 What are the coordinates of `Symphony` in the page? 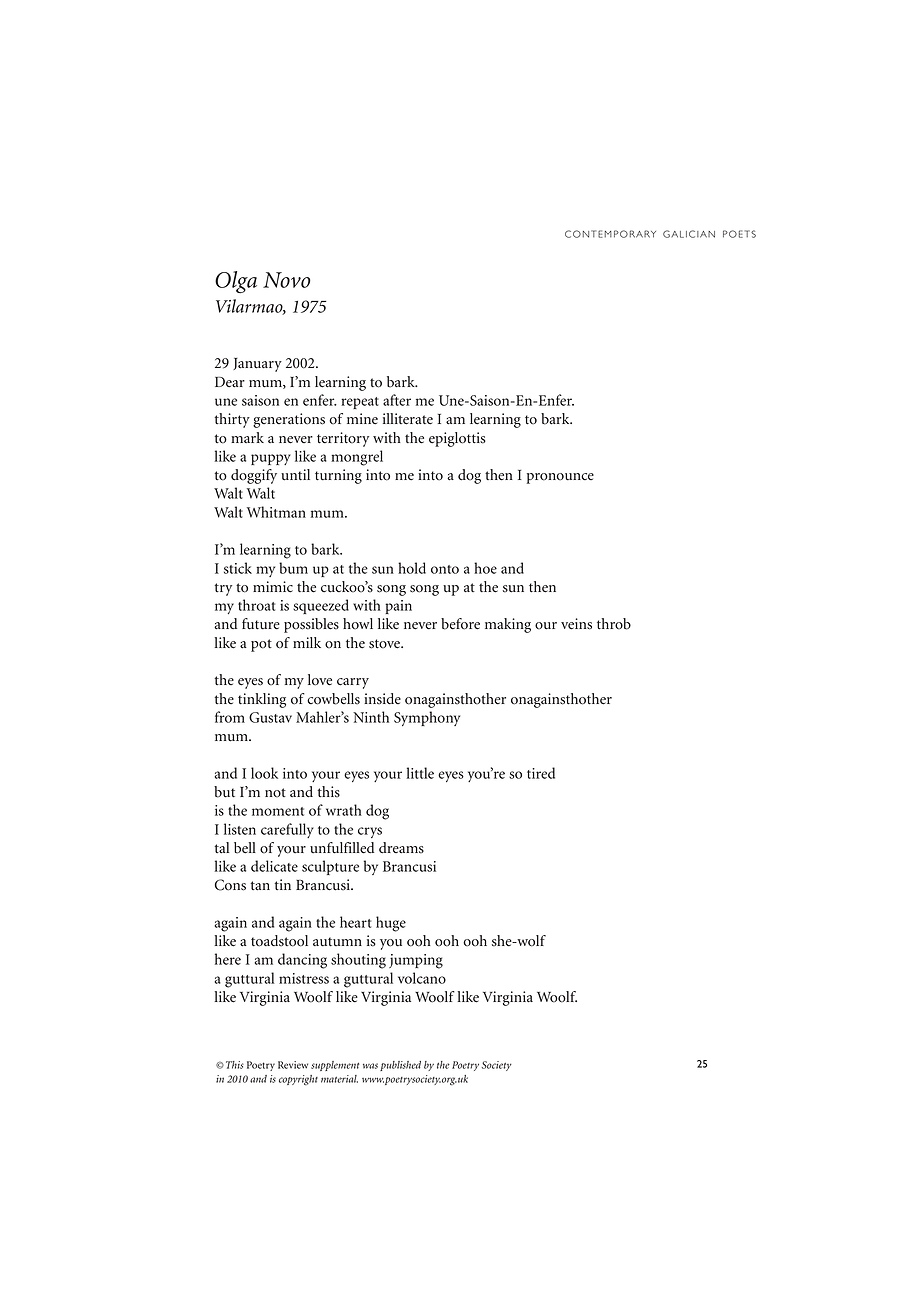 It's located at (427, 718).
